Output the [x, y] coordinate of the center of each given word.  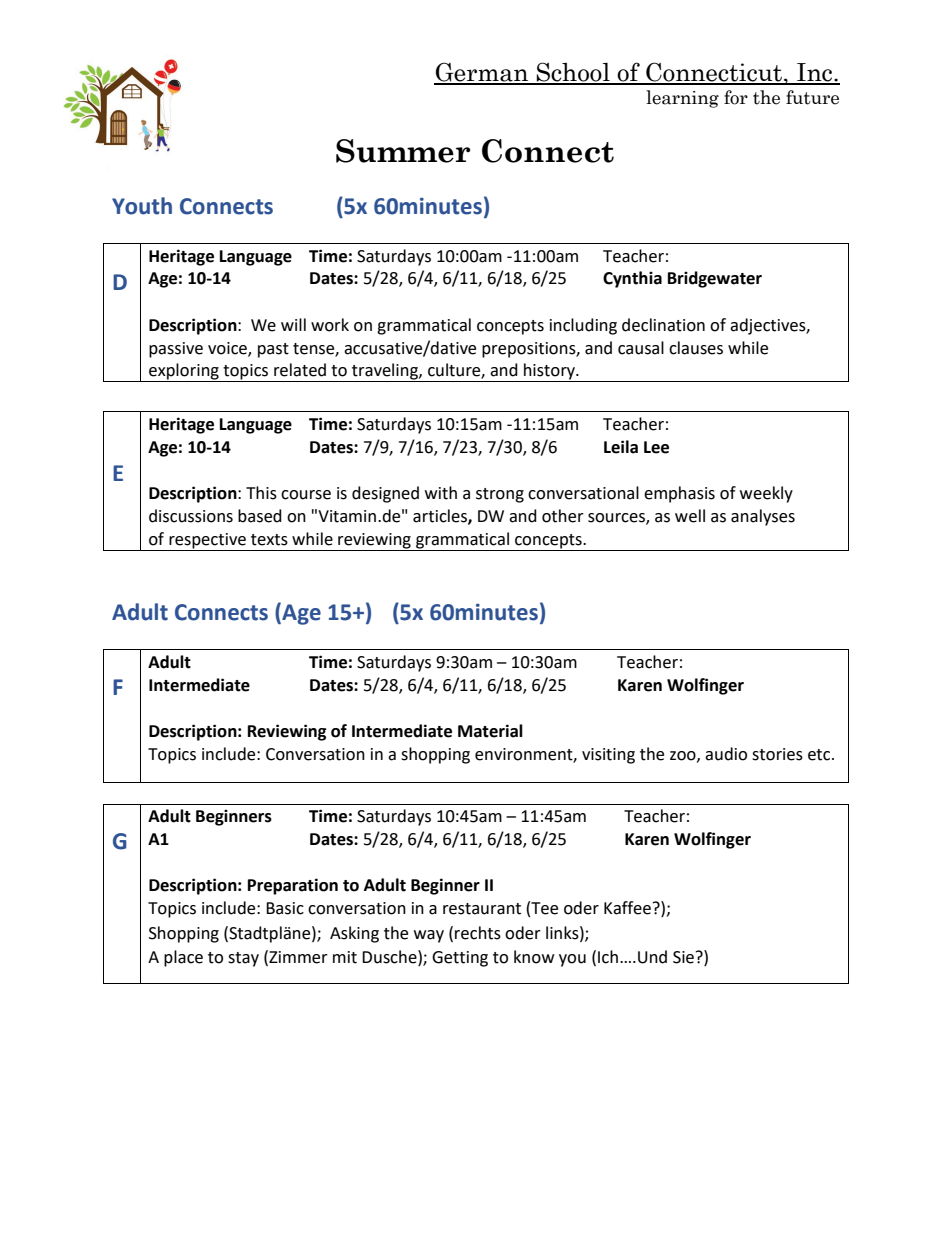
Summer [403, 151]
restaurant [482, 909]
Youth [142, 206]
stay [243, 959]
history [550, 372]
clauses [696, 348]
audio [726, 754]
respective [207, 541]
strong [500, 495]
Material [490, 731]
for [736, 97]
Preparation [293, 886]
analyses [763, 517]
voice [228, 349]
